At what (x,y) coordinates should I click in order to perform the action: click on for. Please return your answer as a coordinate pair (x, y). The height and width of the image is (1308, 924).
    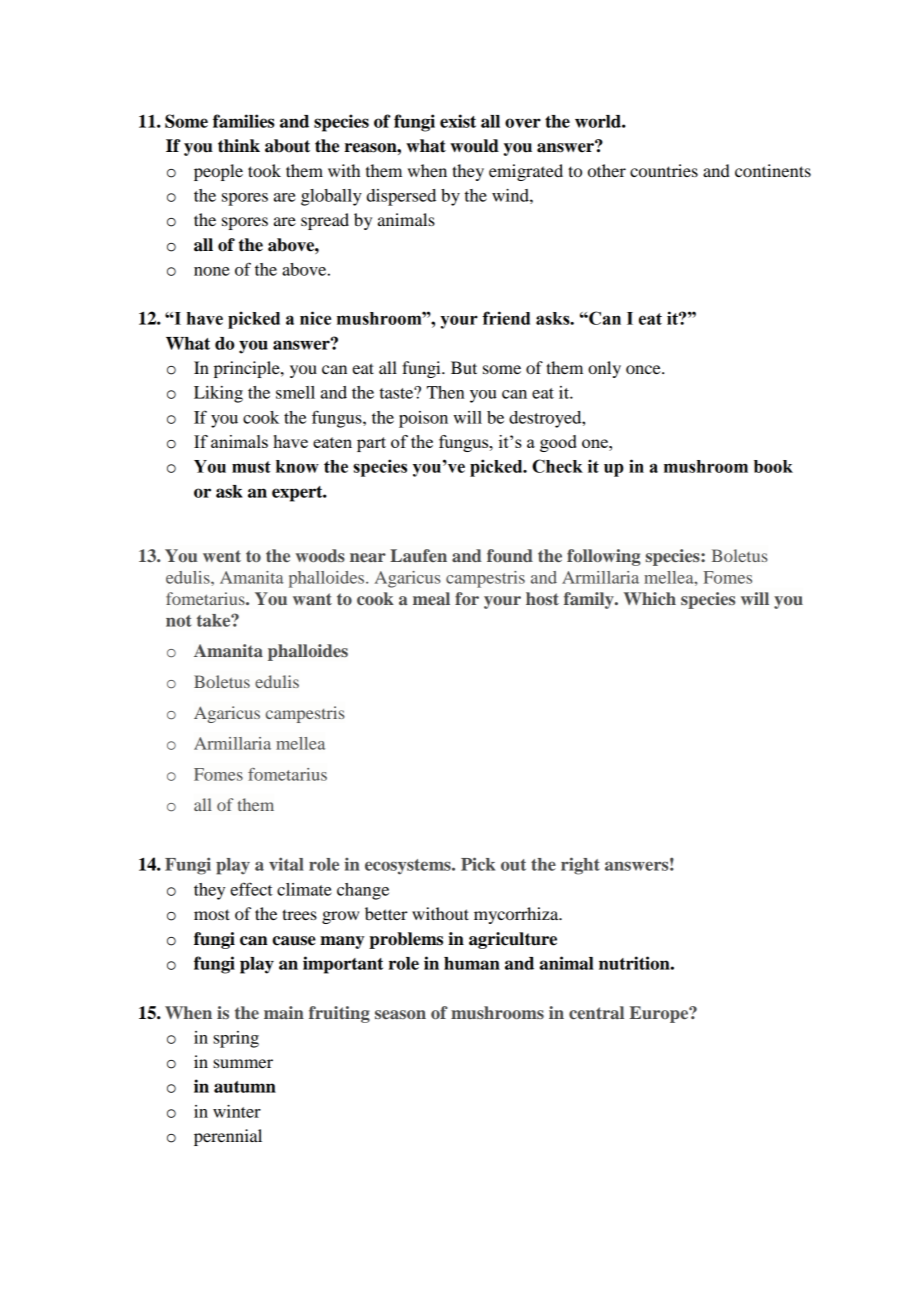
    Looking at the image, I should click on (467, 598).
